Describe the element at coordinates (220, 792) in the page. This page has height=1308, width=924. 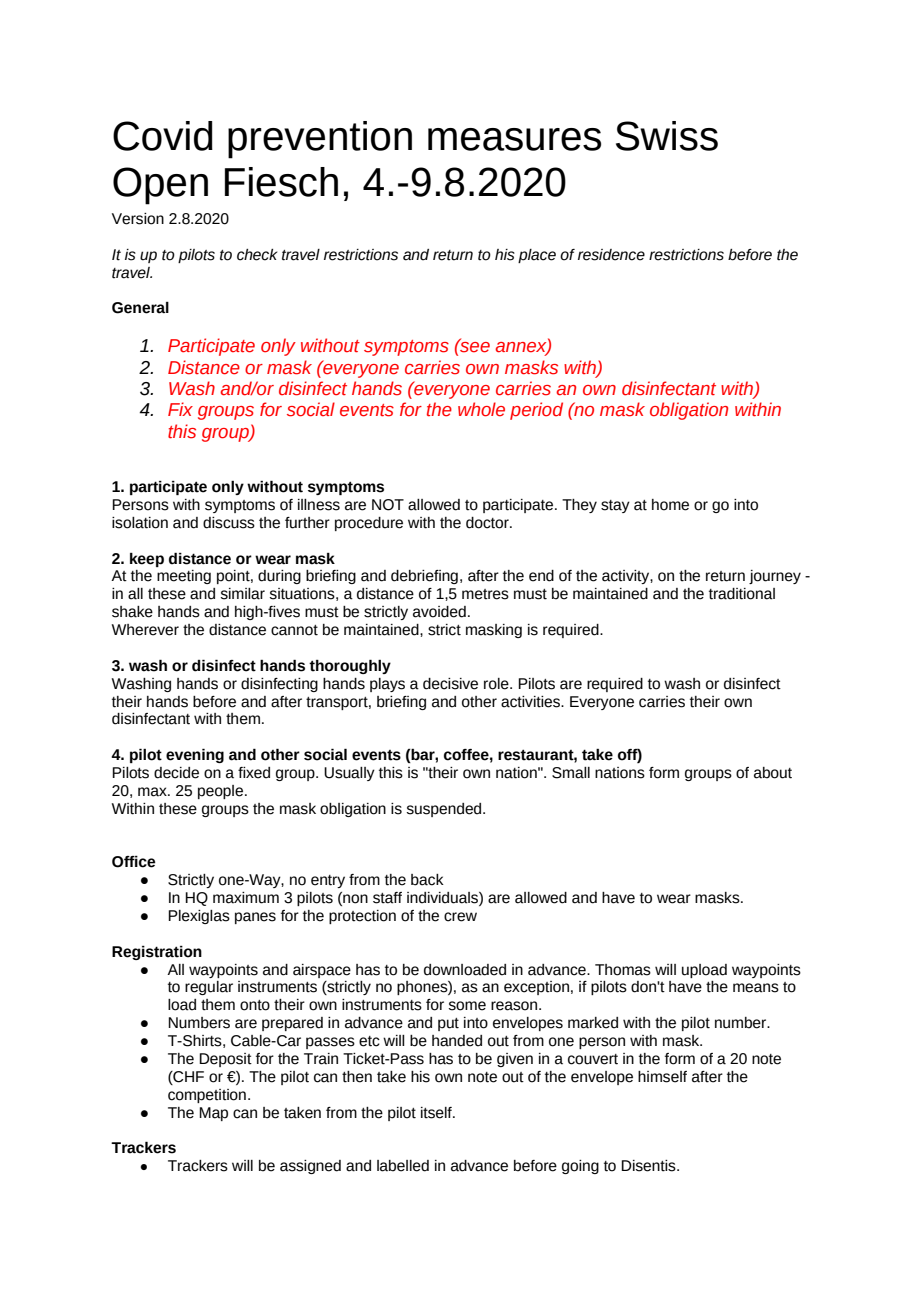
I see `people` at that location.
